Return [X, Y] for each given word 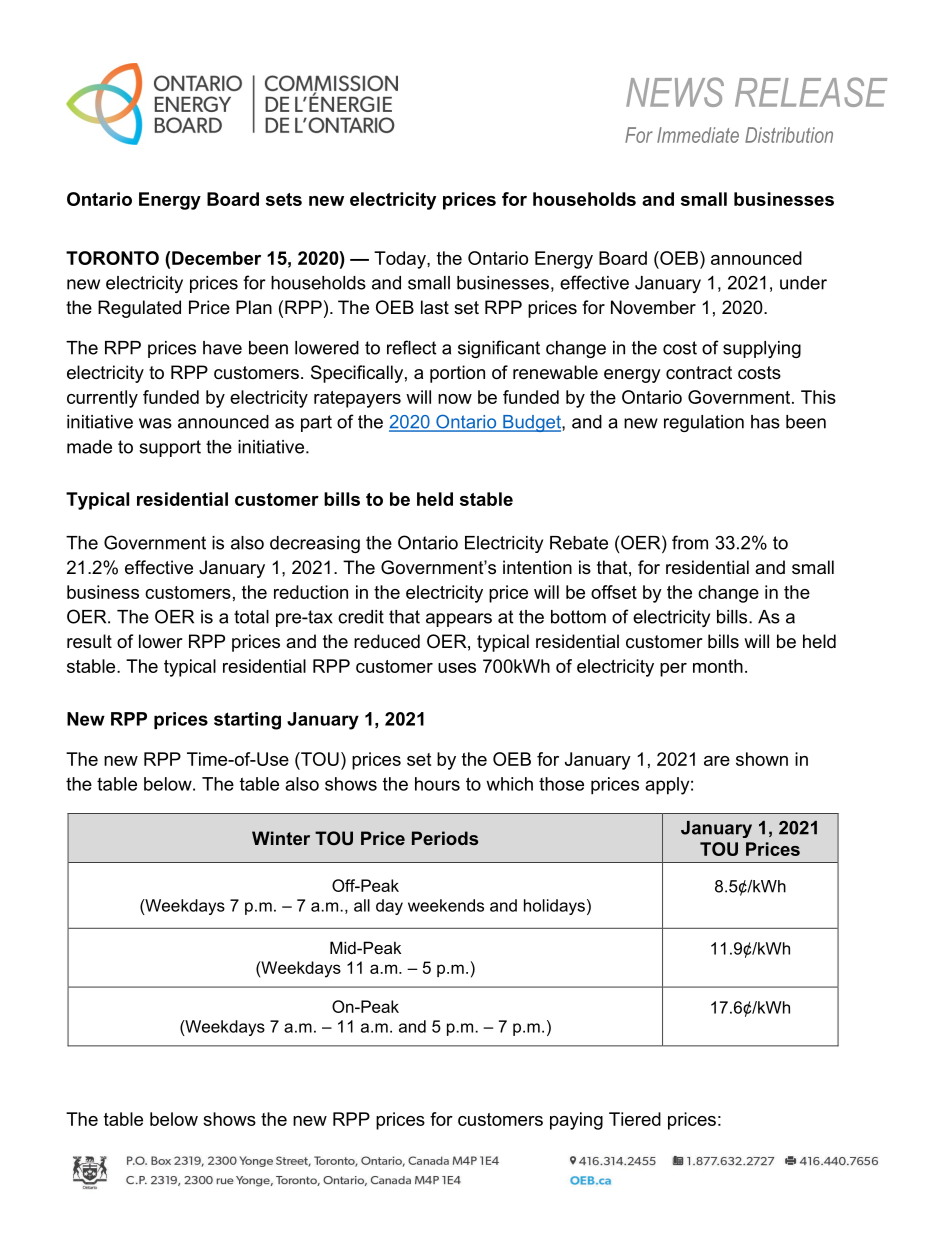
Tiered [635, 1119]
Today [401, 260]
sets [284, 199]
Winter [281, 838]
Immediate [698, 135]
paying [576, 1121]
